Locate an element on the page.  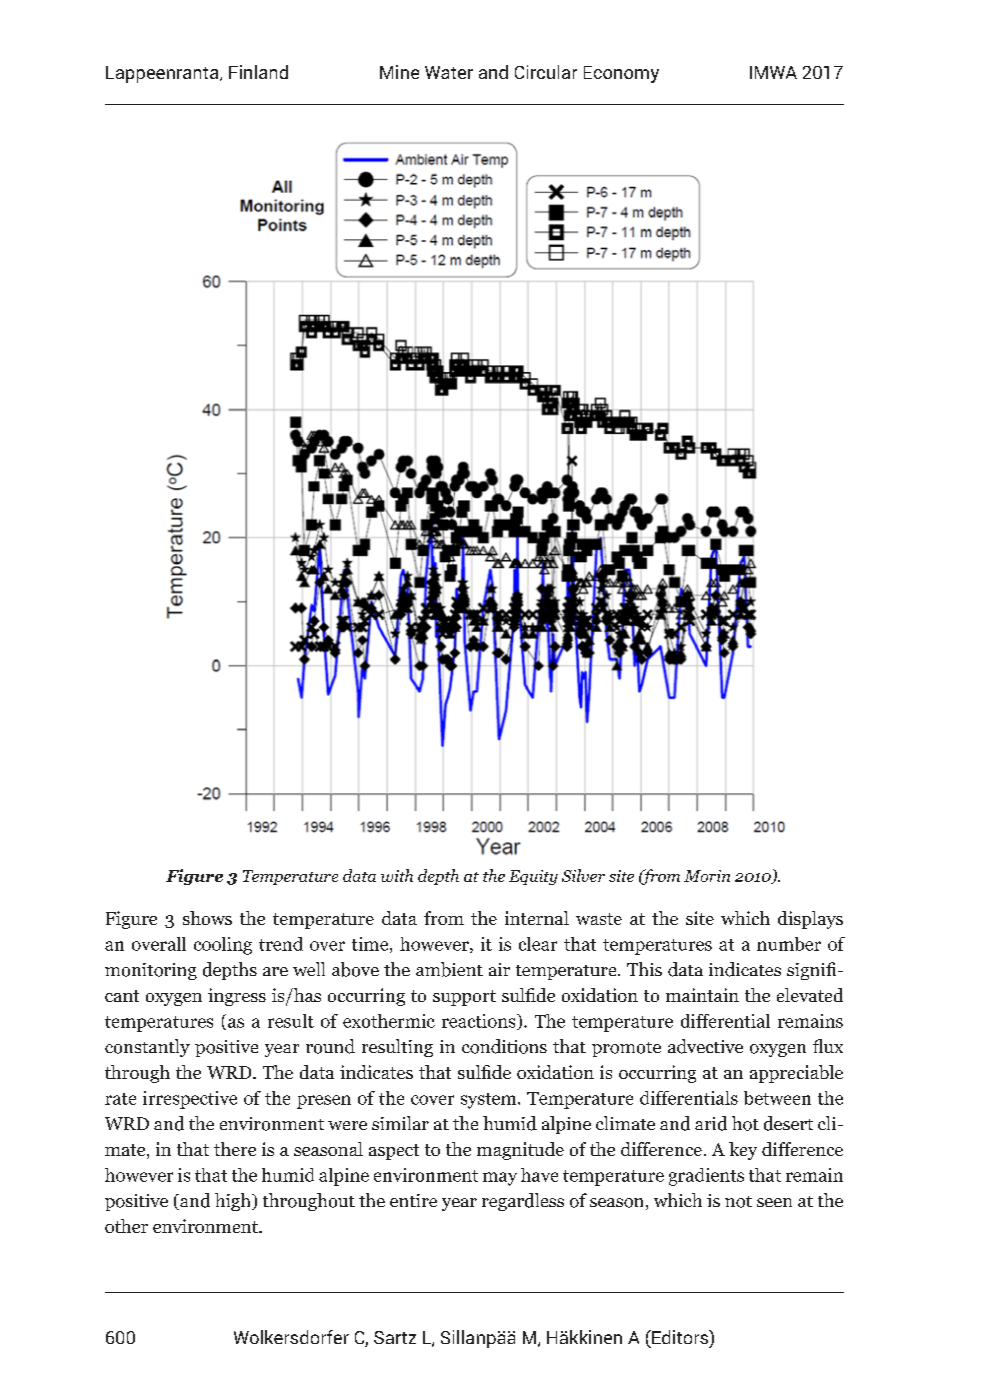
Water is located at coordinates (449, 72).
